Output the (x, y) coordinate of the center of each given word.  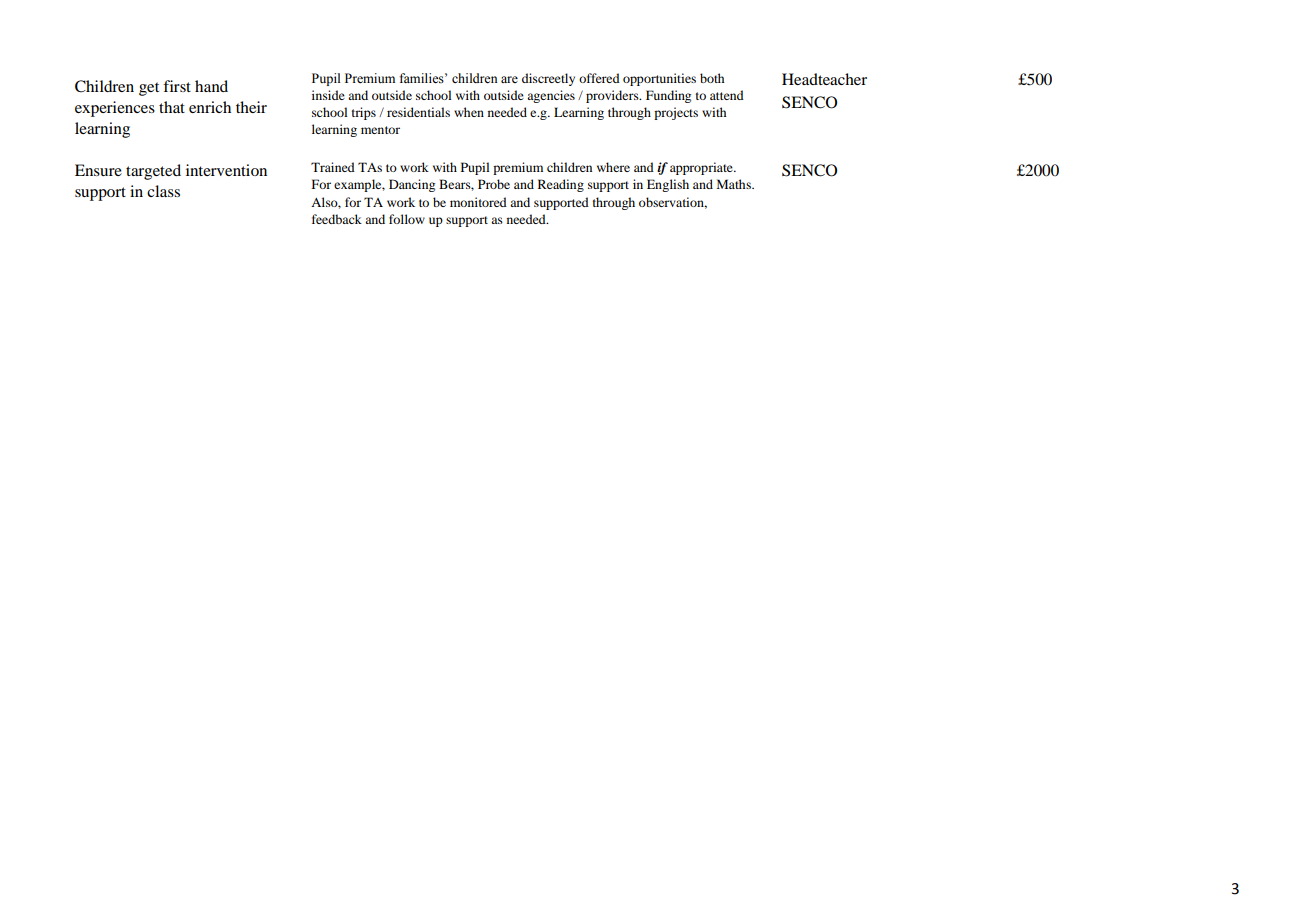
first (177, 86)
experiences (115, 109)
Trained (333, 167)
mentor (380, 130)
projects (676, 113)
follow (407, 219)
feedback (337, 219)
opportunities (659, 79)
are (509, 79)
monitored (478, 202)
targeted (153, 172)
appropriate (702, 168)
